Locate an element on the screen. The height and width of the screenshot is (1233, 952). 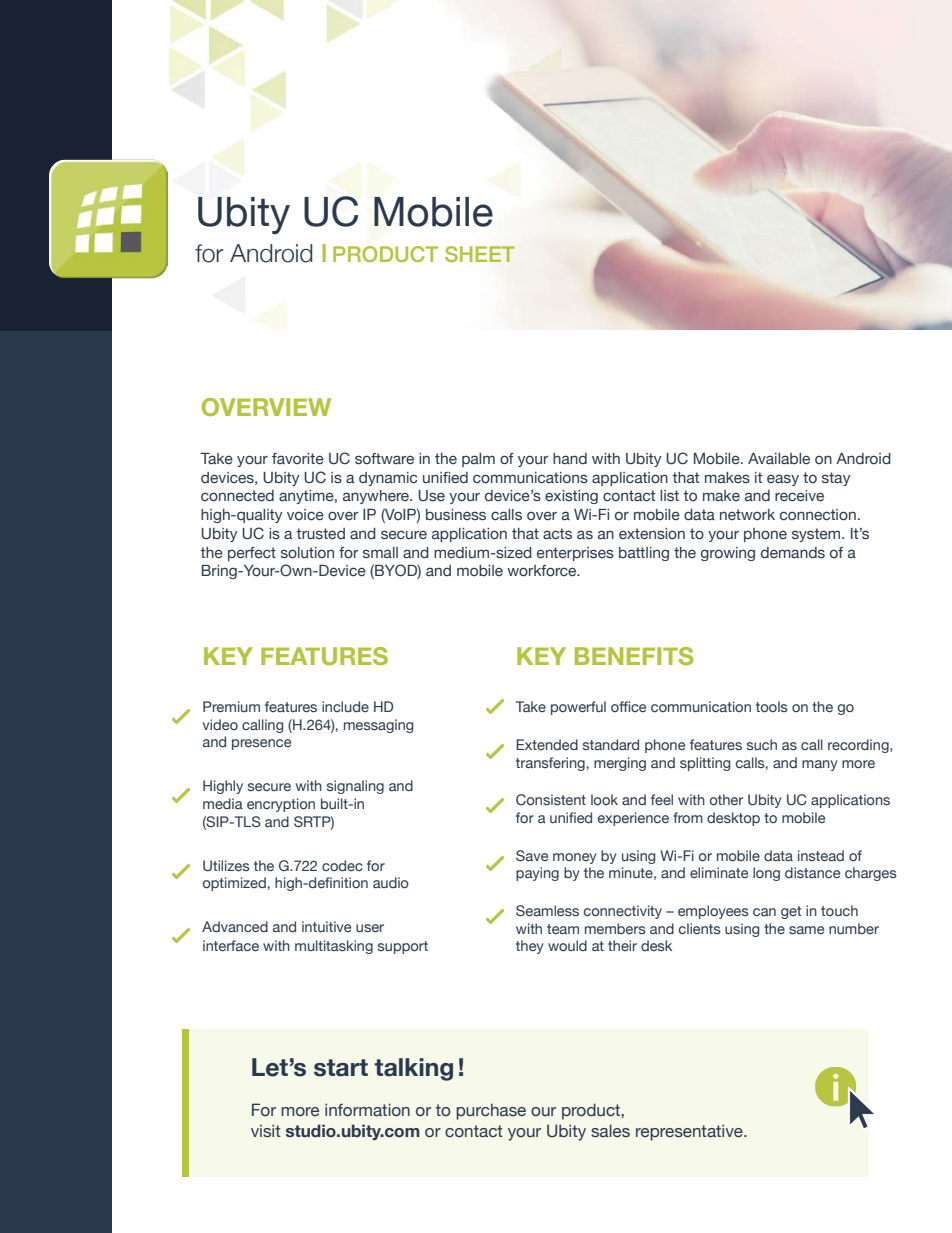
include is located at coordinates (345, 706).
